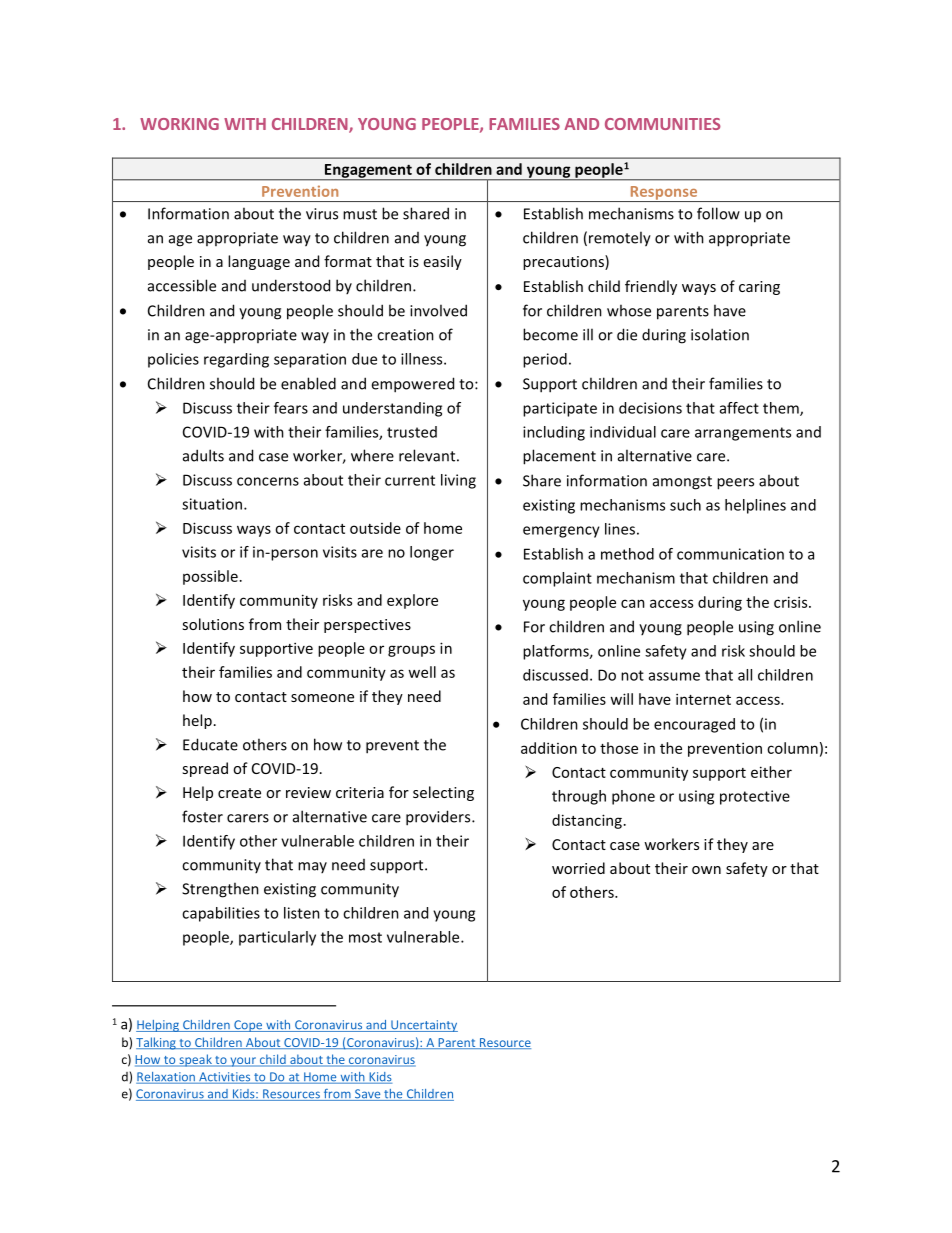 Image resolution: width=952 pixels, height=1233 pixels. What do you see at coordinates (412, 601) in the page?
I see `explore` at bounding box center [412, 601].
